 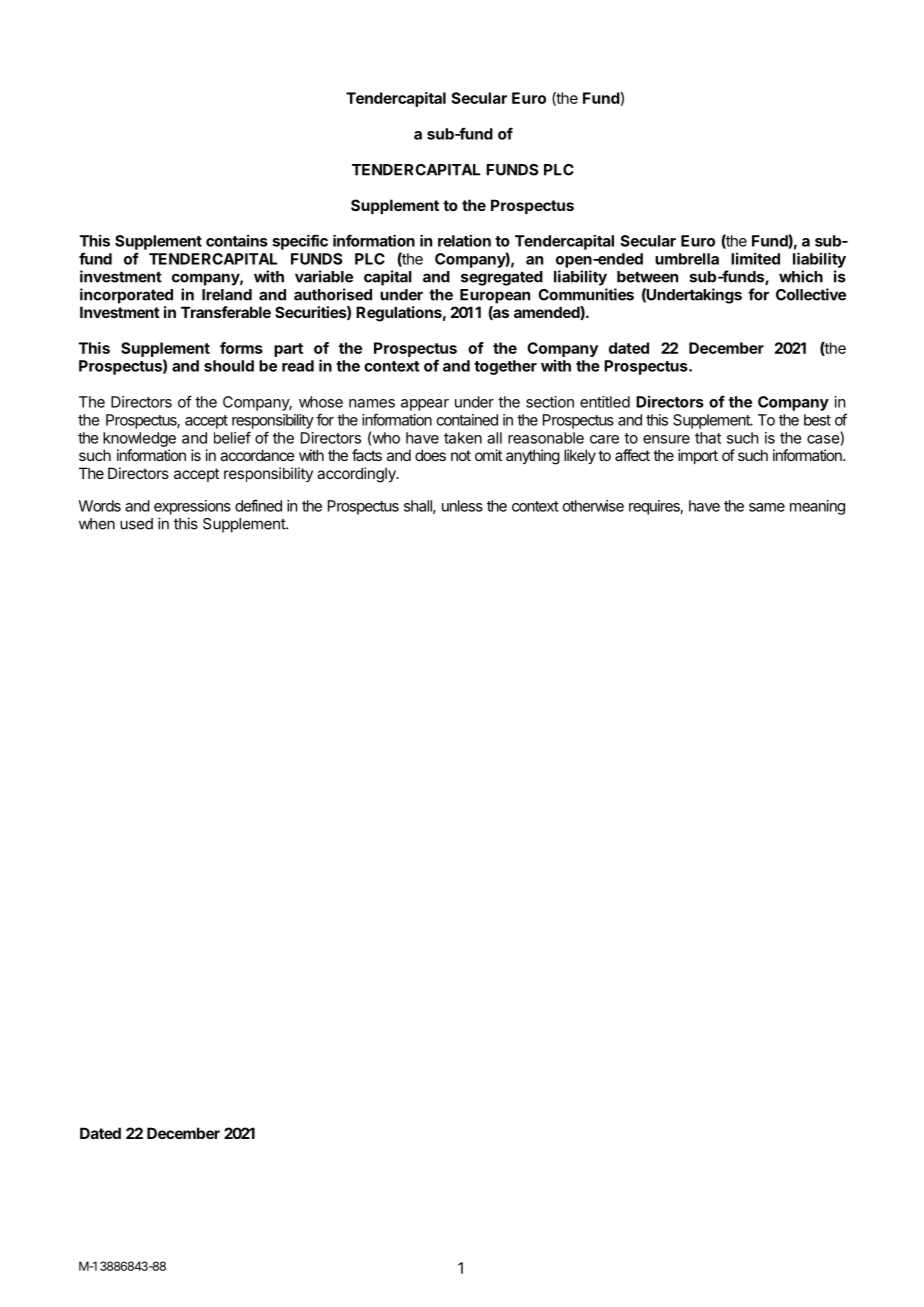 I want to click on Communities, so click(x=586, y=294).
